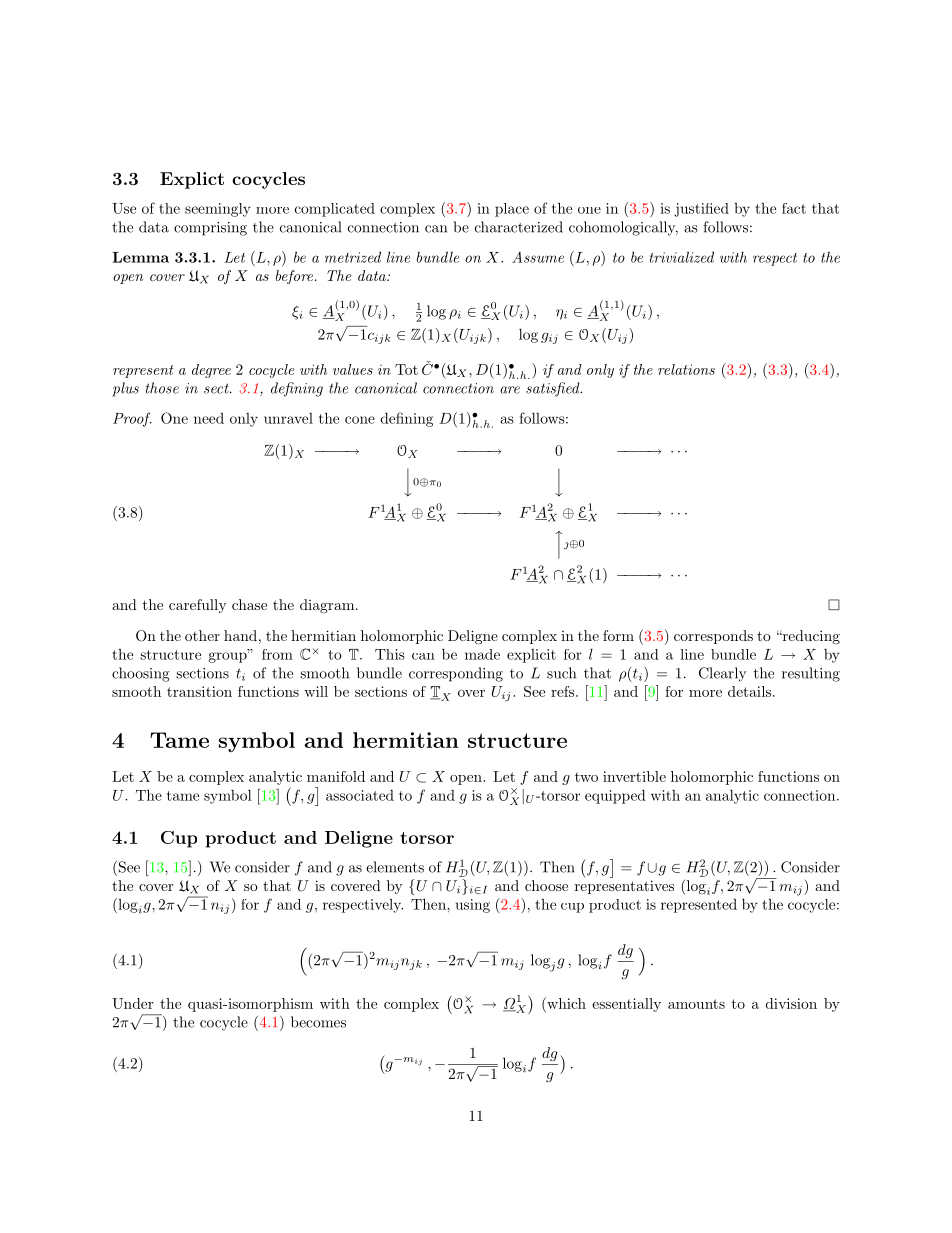  Describe the element at coordinates (713, 637) in the page. I see `corresponds` at that location.
